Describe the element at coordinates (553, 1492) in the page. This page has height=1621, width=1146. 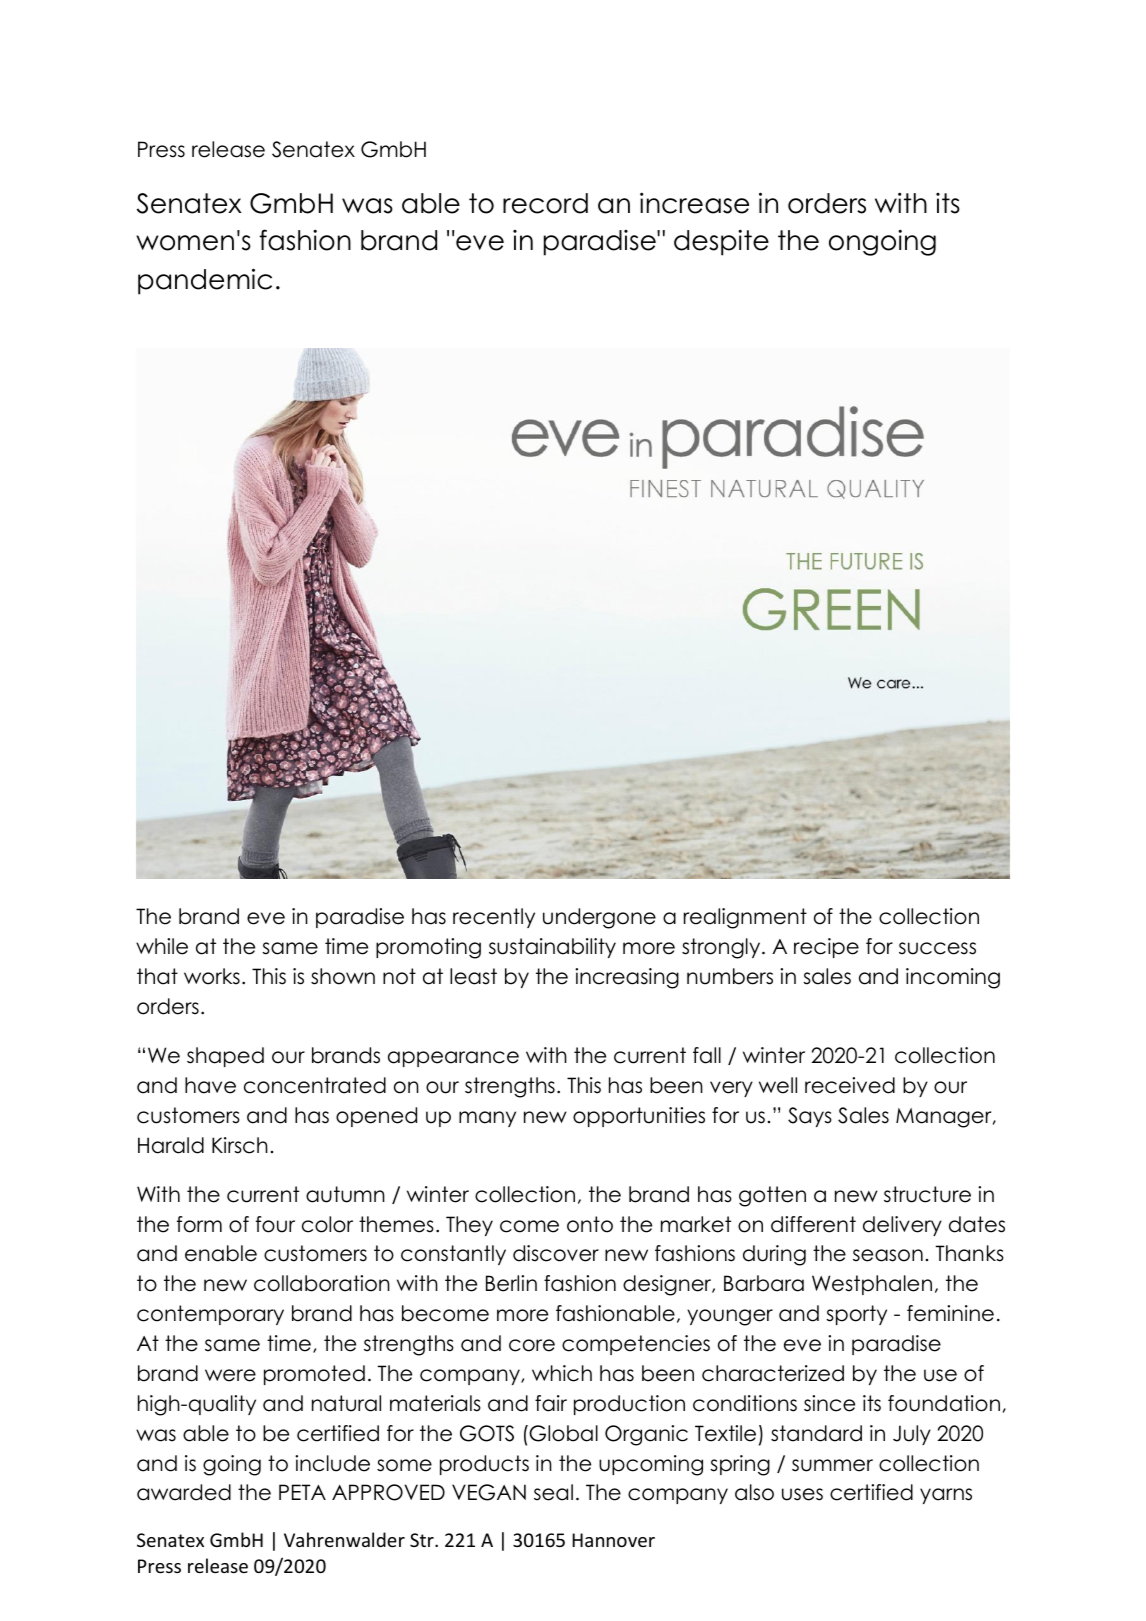
I see `seal` at that location.
